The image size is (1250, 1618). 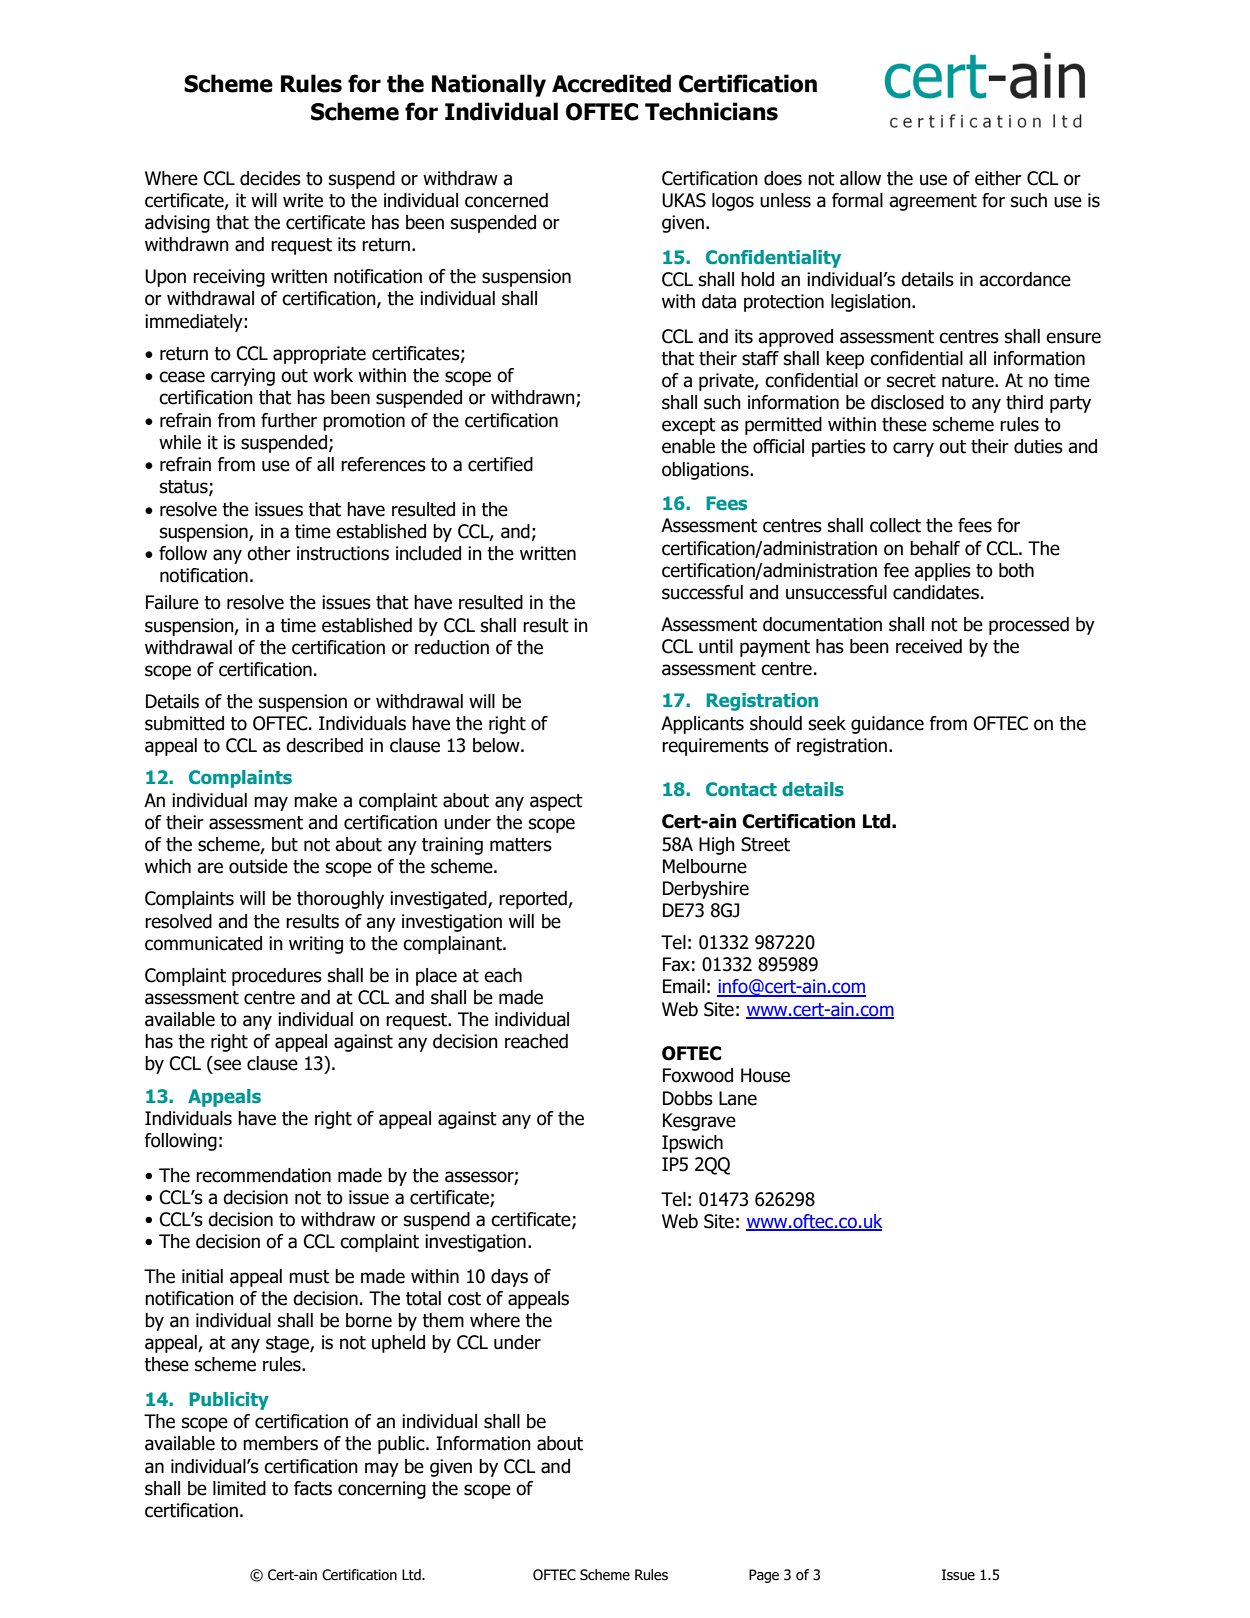 I want to click on Ipswich, so click(x=692, y=1144).
